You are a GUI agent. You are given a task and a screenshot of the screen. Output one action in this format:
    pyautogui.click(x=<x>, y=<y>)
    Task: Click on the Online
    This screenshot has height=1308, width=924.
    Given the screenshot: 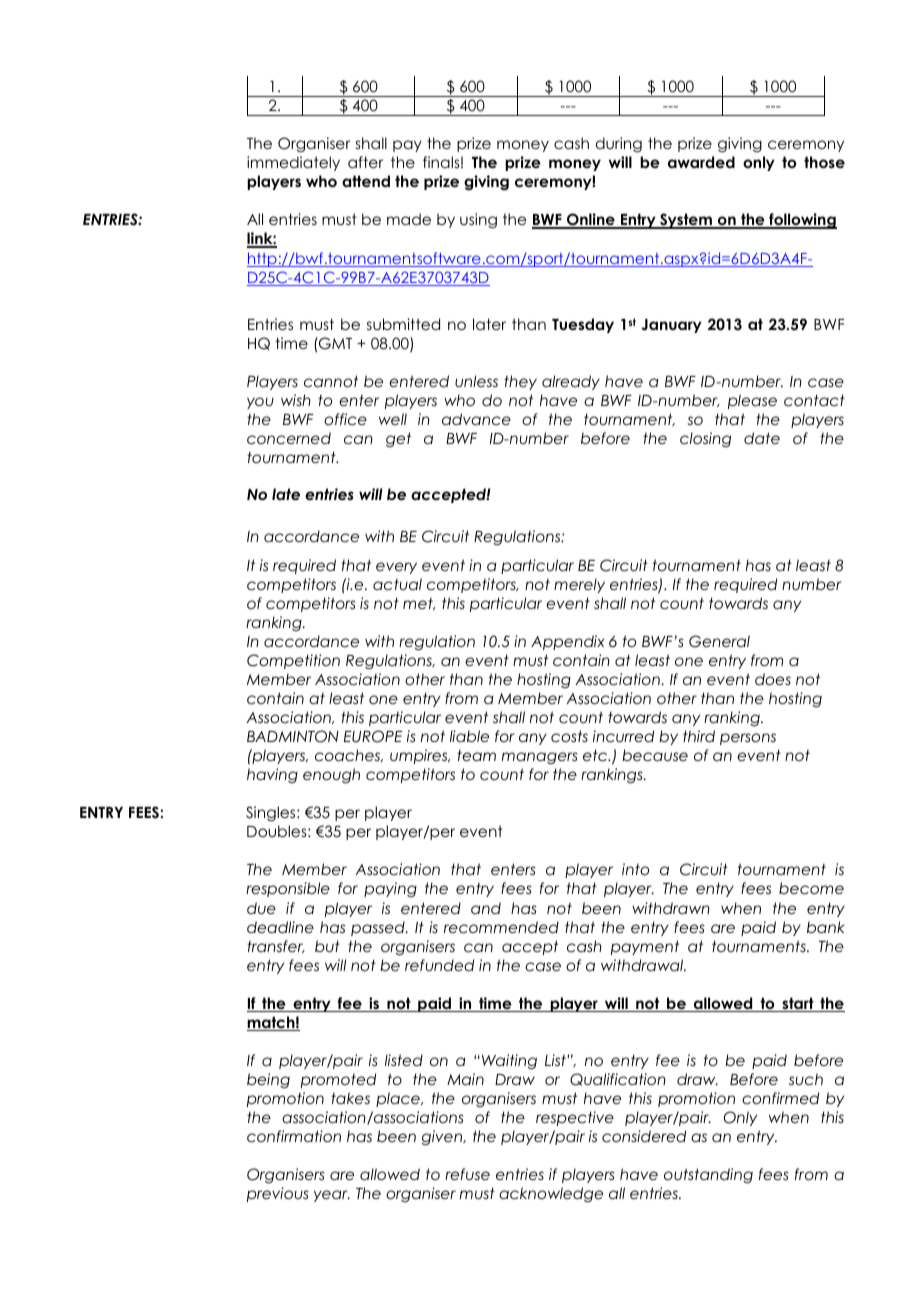 What is the action you would take?
    pyautogui.click(x=591, y=221)
